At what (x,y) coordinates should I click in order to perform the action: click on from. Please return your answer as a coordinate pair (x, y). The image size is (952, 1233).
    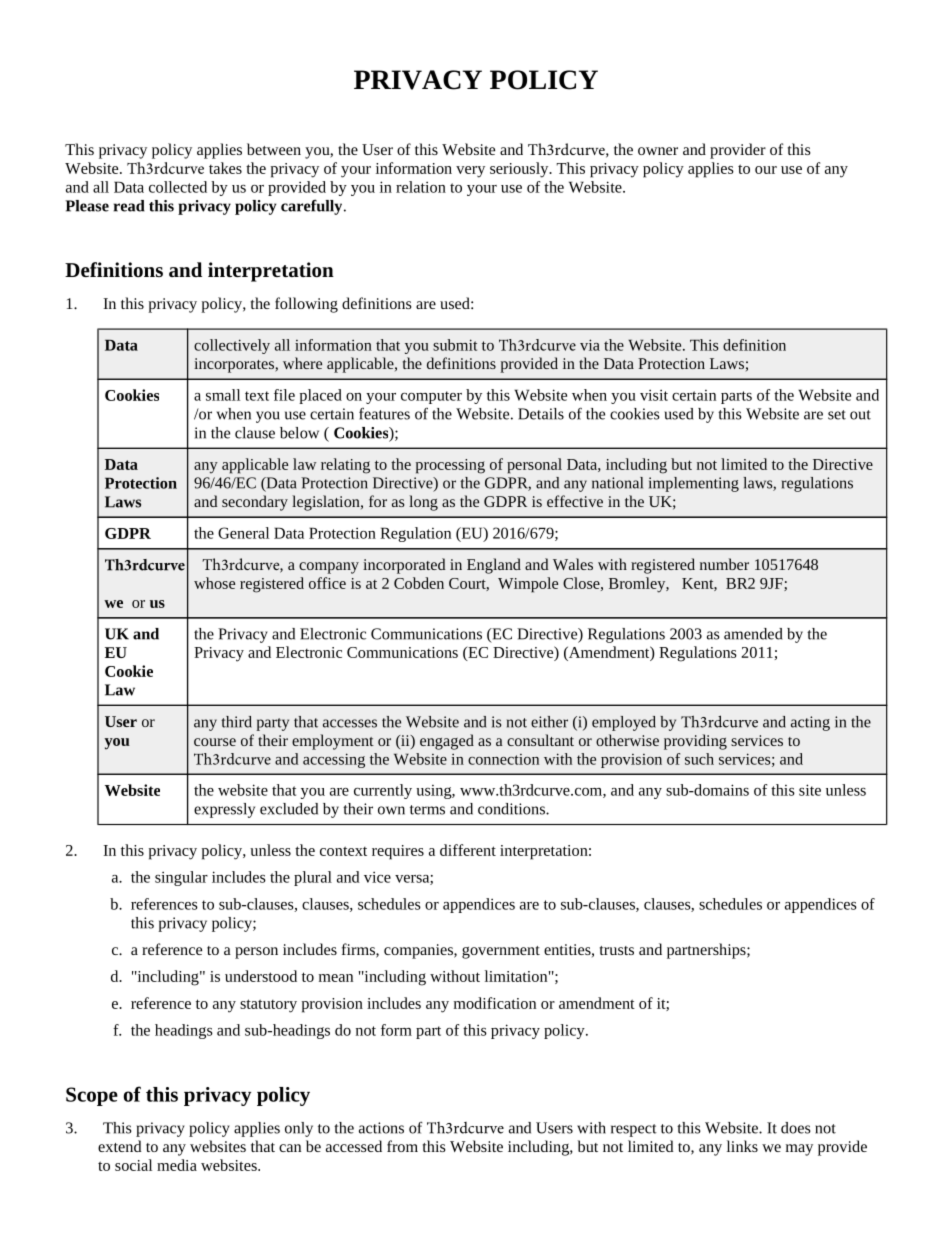
    Looking at the image, I should click on (402, 1146).
